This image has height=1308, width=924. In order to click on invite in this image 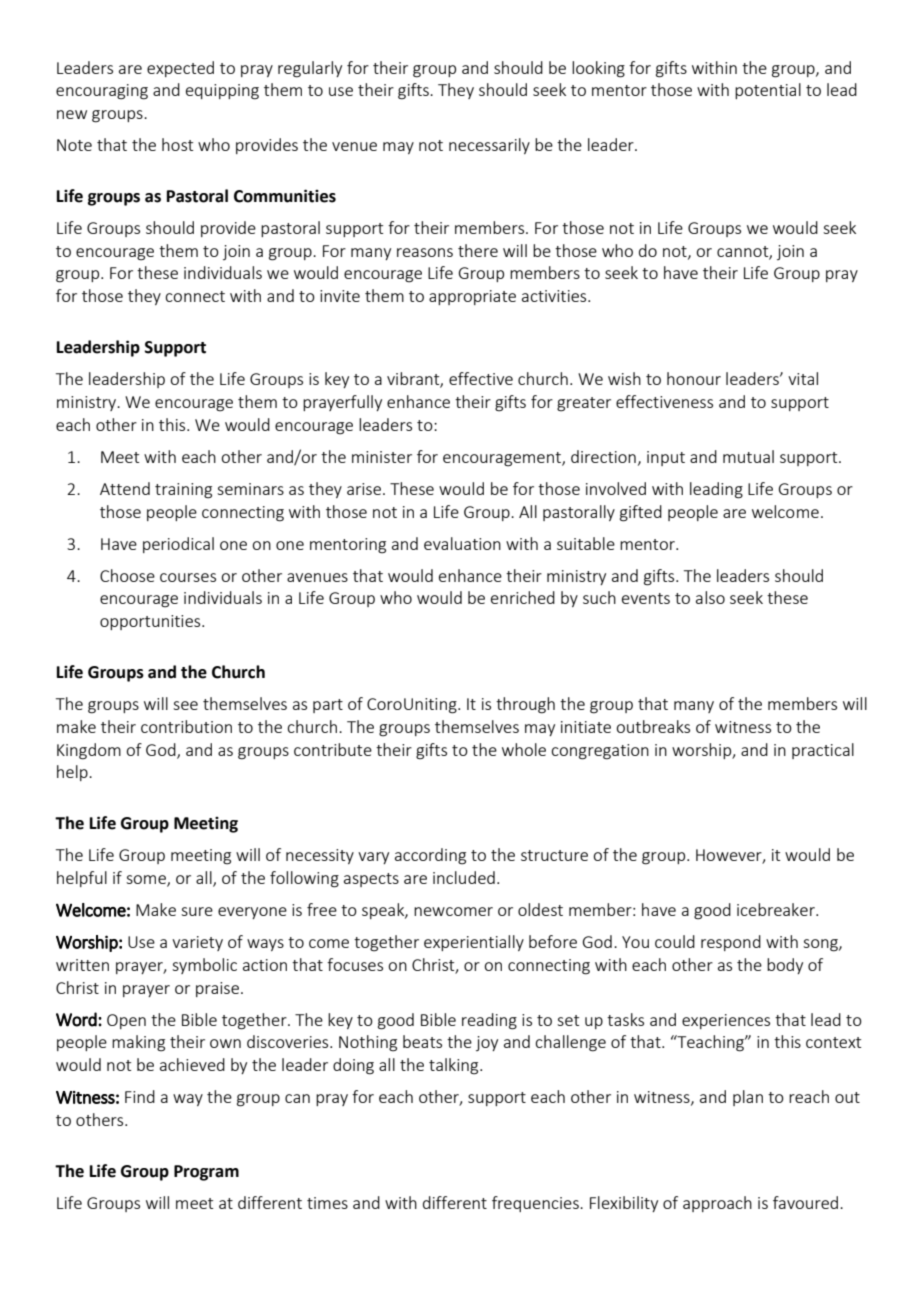, I will do `click(340, 296)`.
